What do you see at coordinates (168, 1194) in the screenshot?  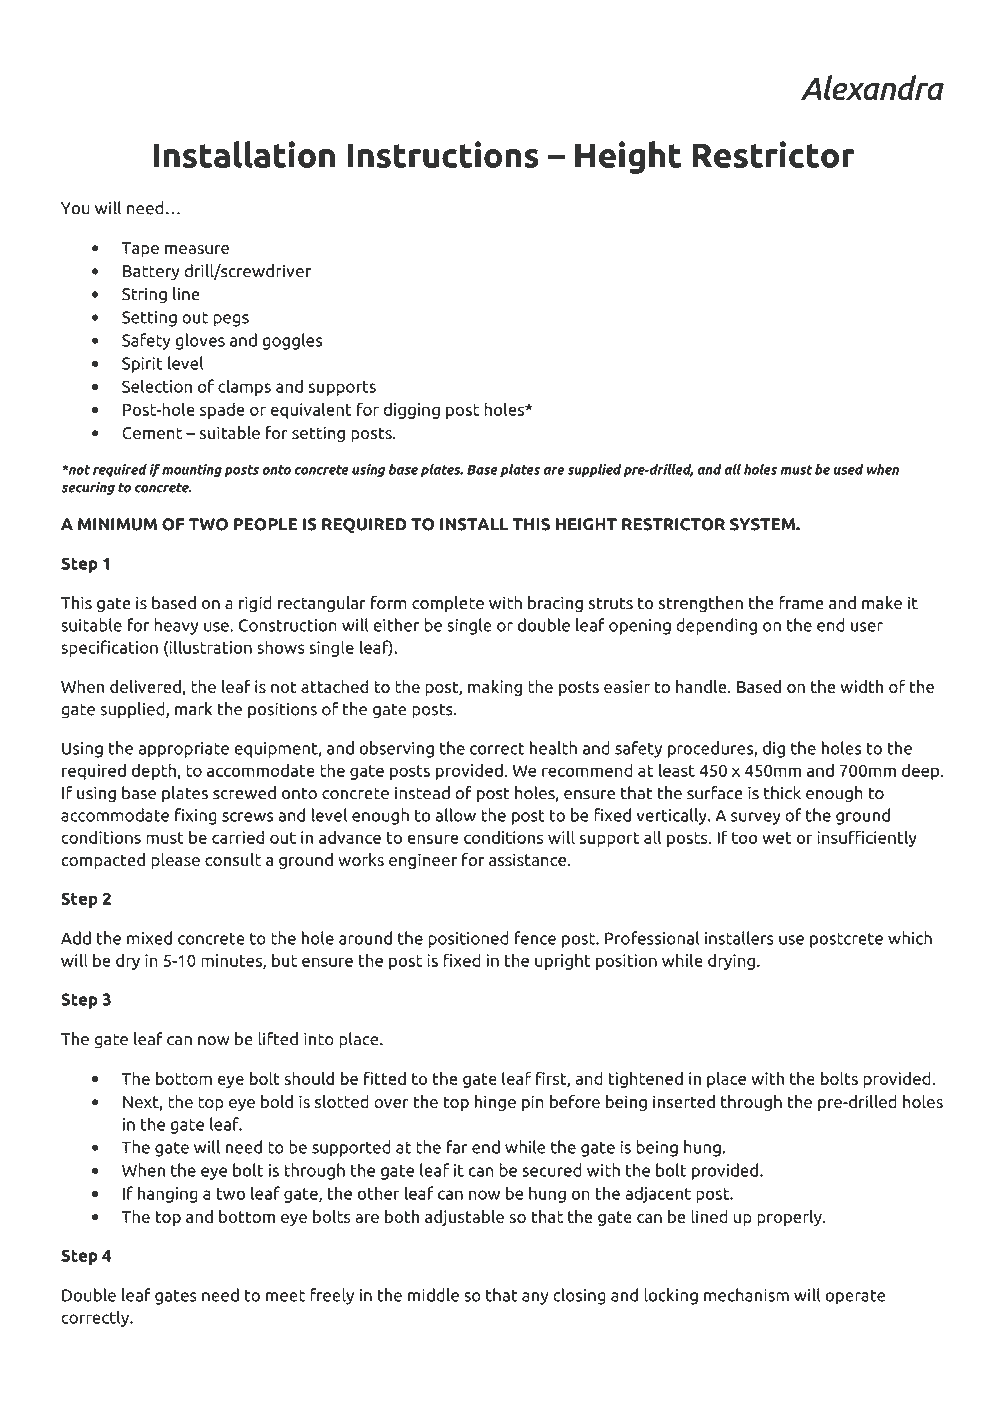 I see `hanging` at bounding box center [168, 1194].
